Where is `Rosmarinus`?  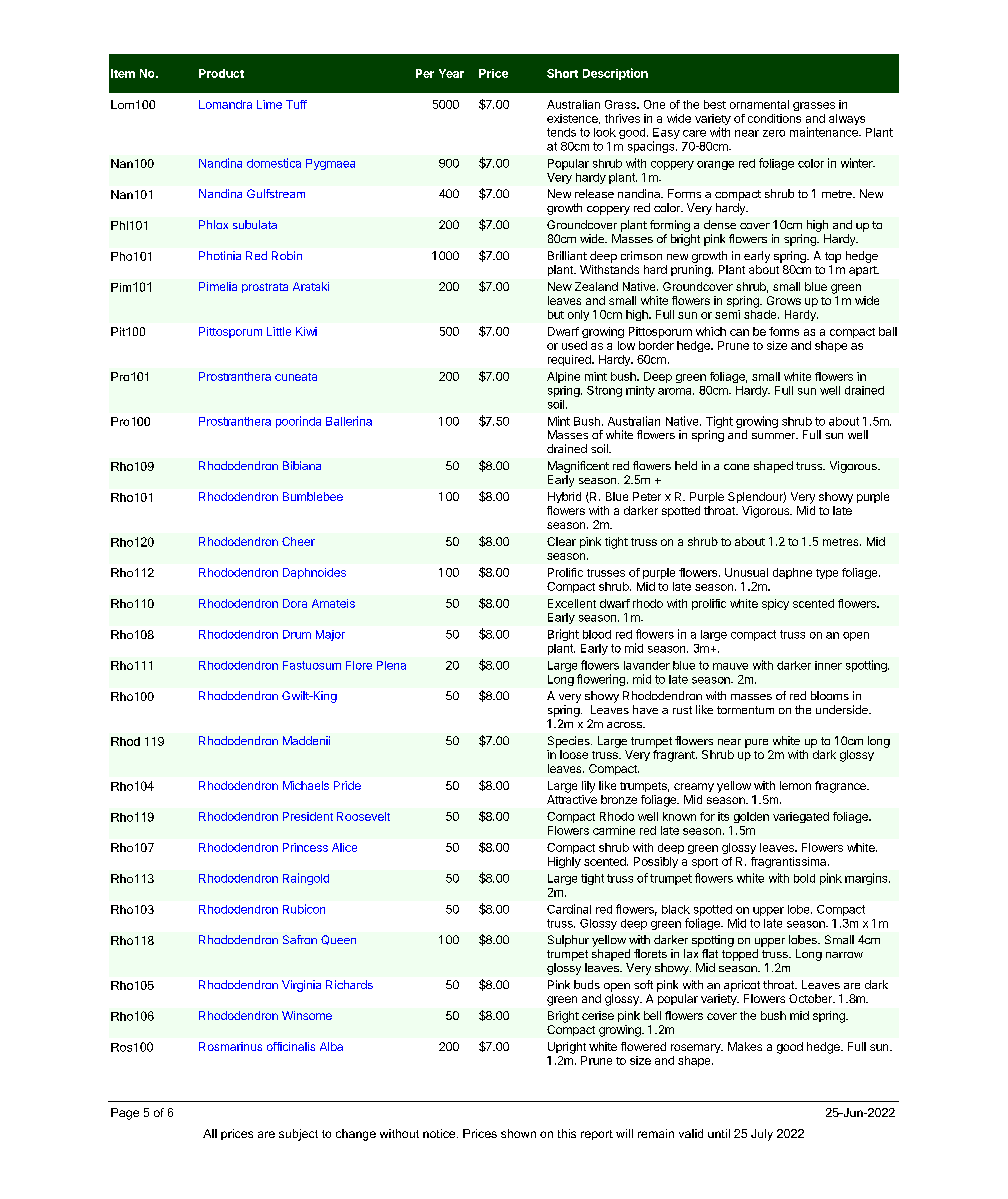
Rosmarinus is located at coordinates (230, 1046).
